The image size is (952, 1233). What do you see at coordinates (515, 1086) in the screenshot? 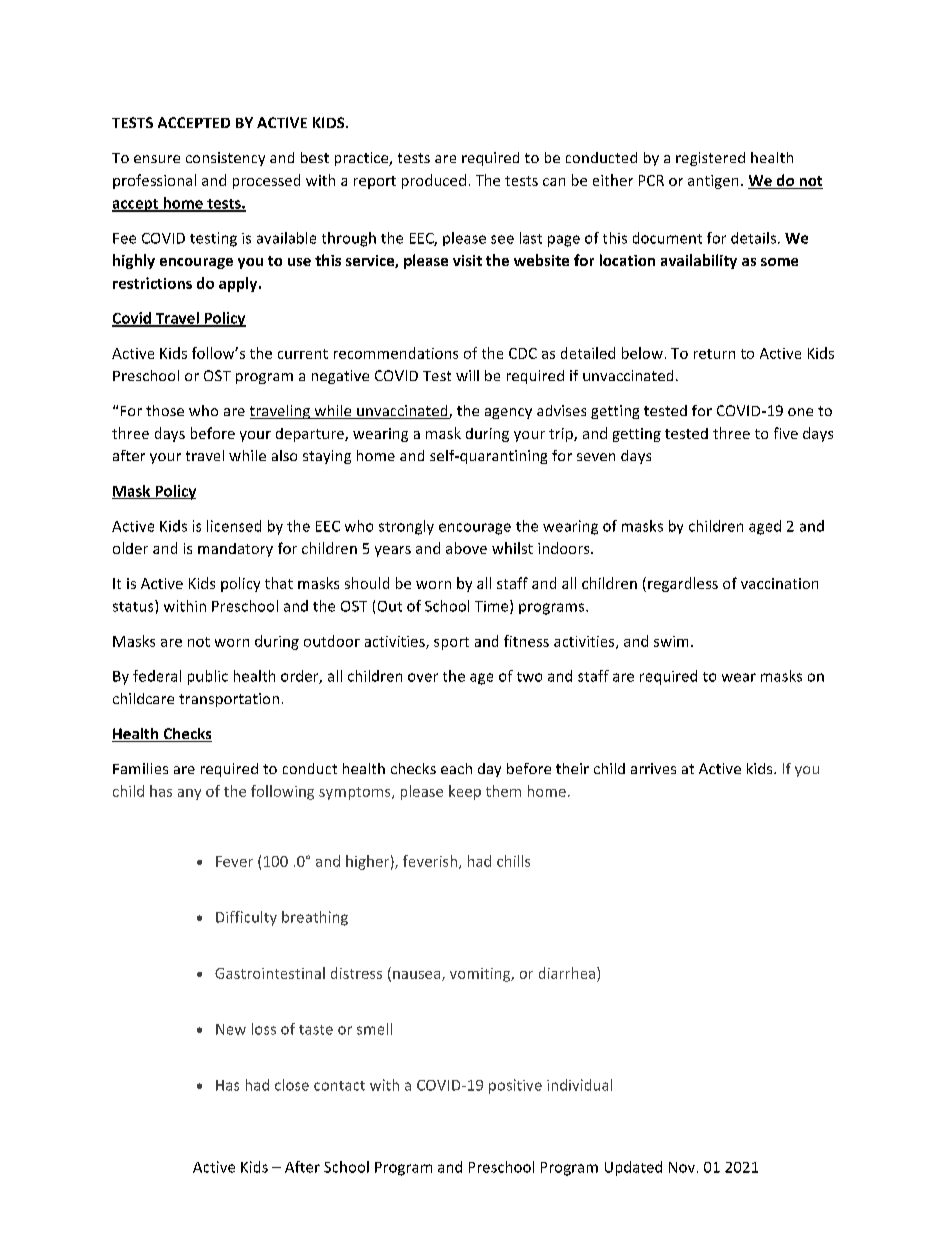
I see `positive` at bounding box center [515, 1086].
